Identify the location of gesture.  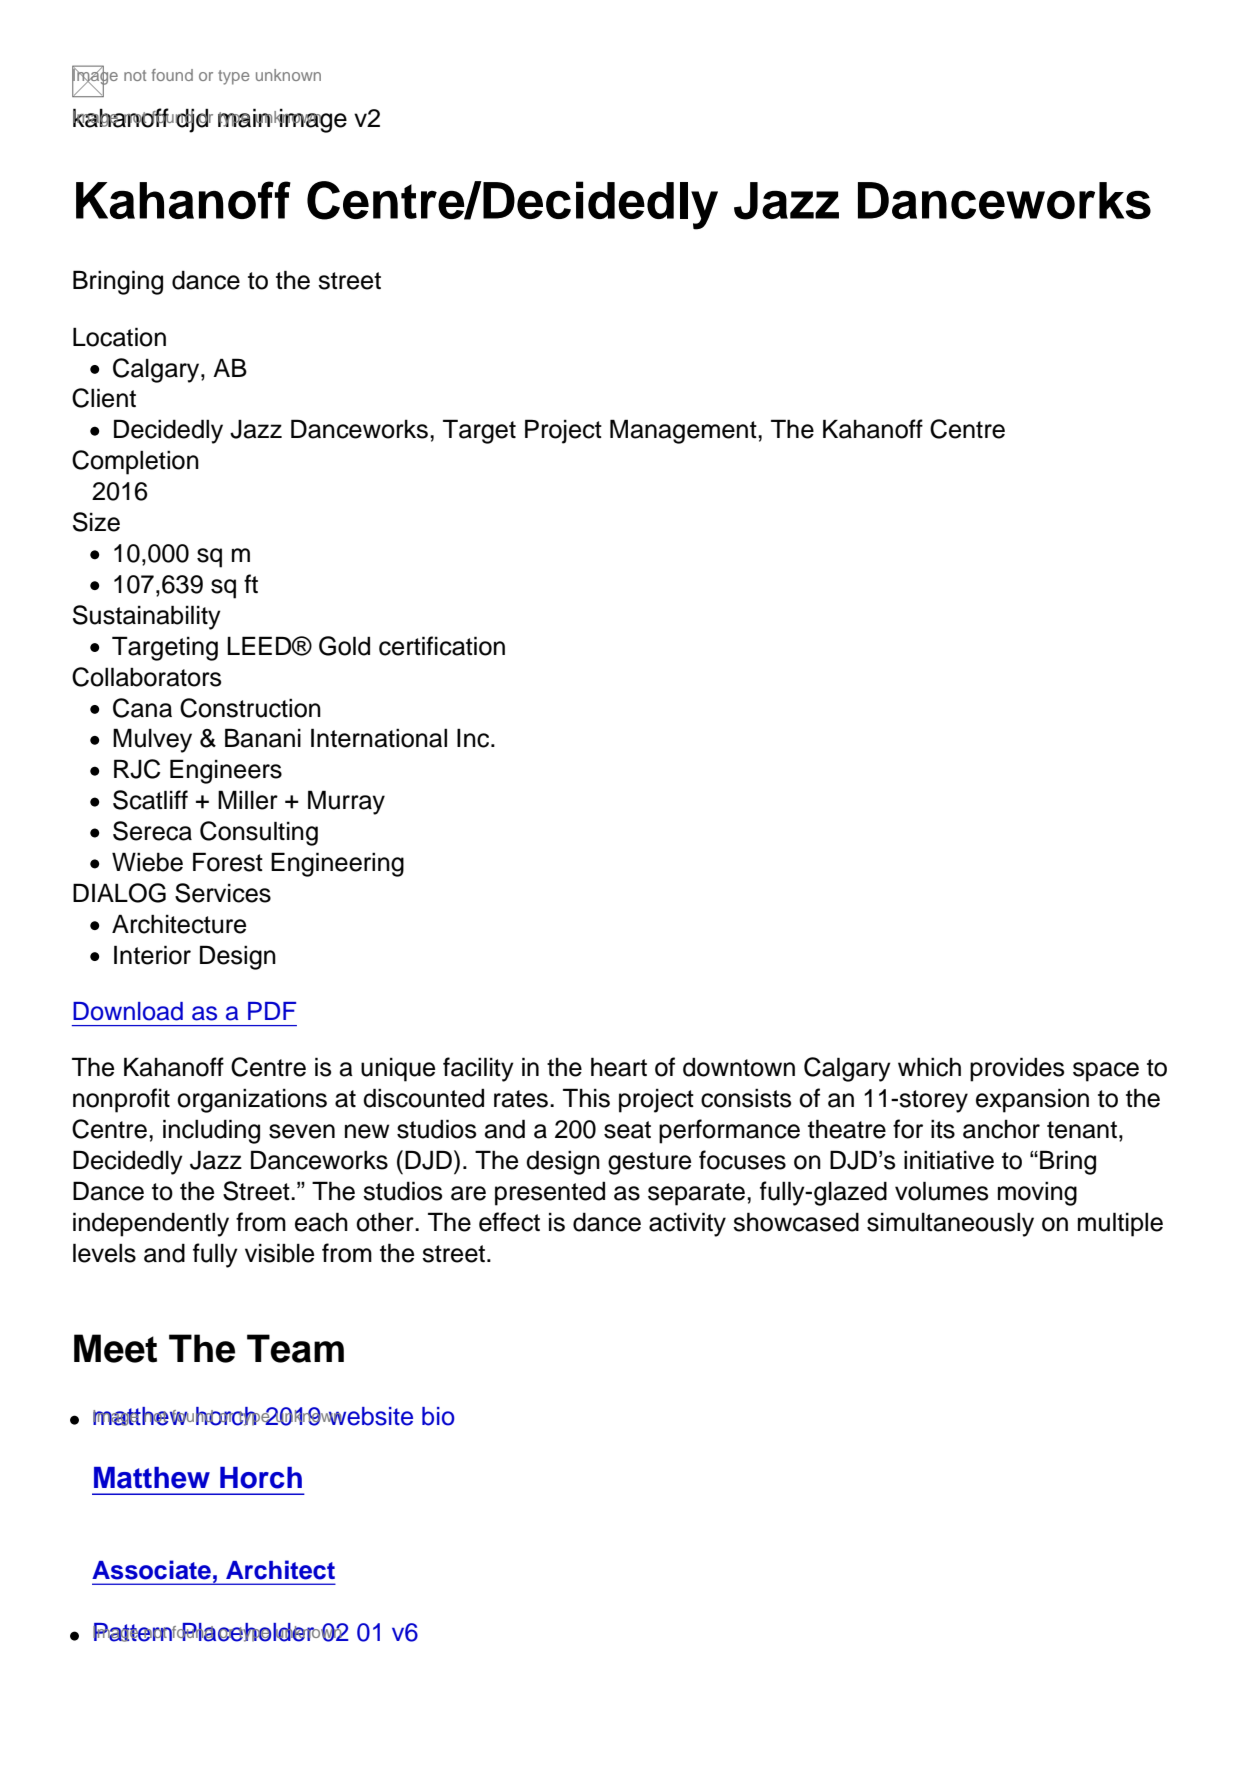
(649, 1163).
